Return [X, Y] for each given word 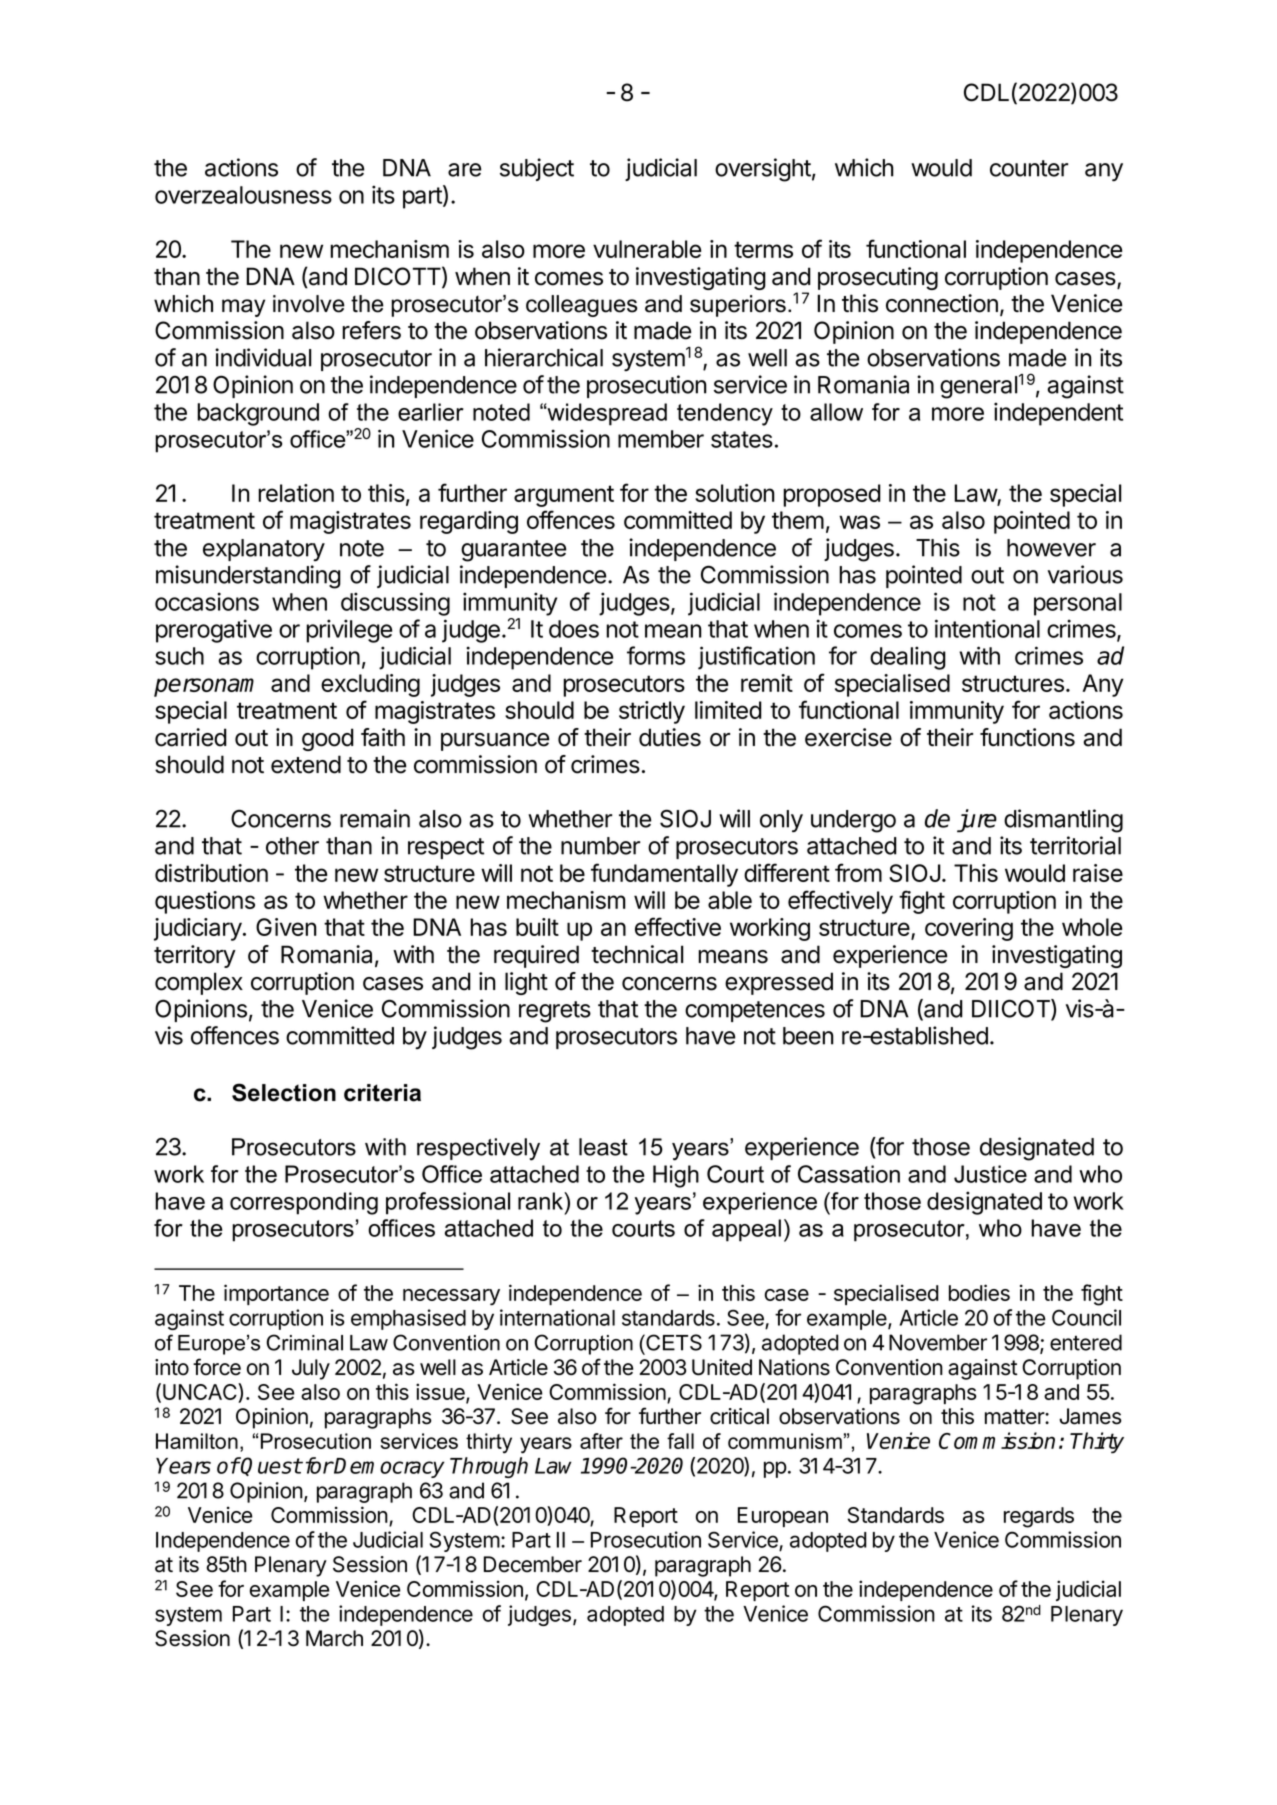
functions [1027, 737]
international [557, 1317]
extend [306, 764]
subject [537, 169]
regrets [555, 1012]
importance [276, 1294]
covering [969, 929]
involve [309, 304]
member [661, 439]
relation [296, 493]
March [334, 1638]
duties [670, 737]
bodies [979, 1292]
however [1051, 548]
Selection [284, 1092]
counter [1029, 168]
